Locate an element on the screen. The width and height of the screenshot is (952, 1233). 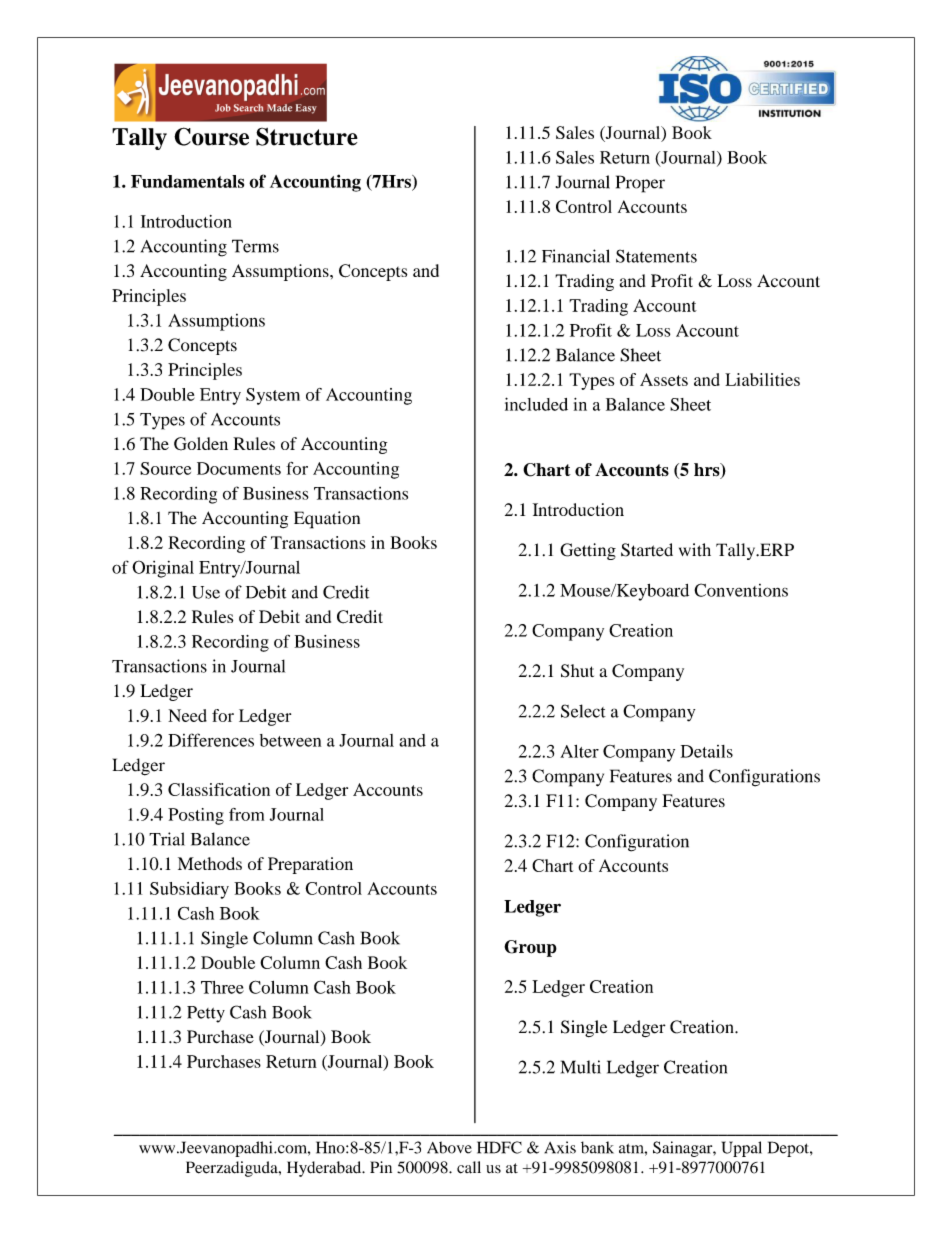
from is located at coordinates (246, 814).
